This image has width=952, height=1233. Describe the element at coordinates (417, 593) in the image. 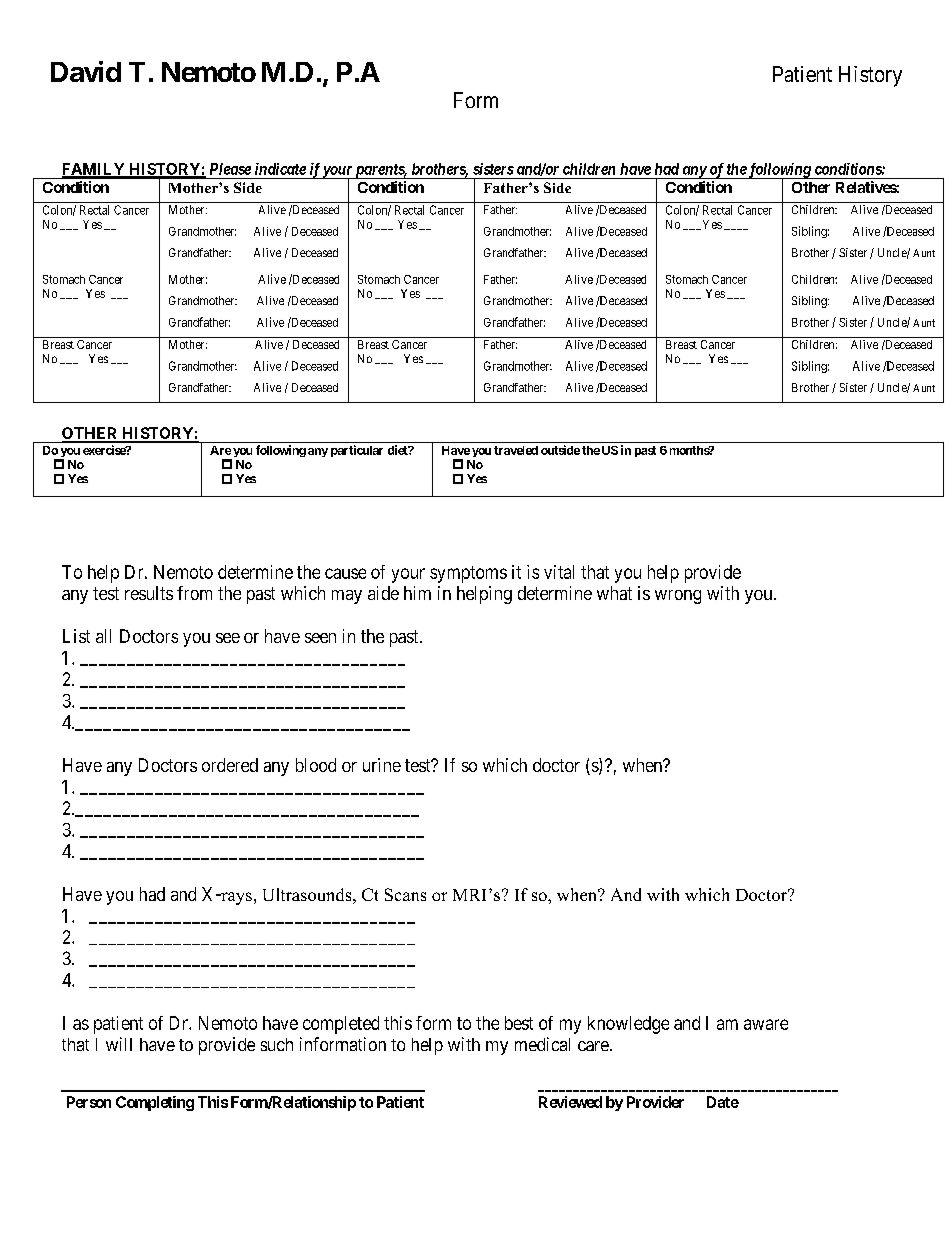

I see `him` at that location.
